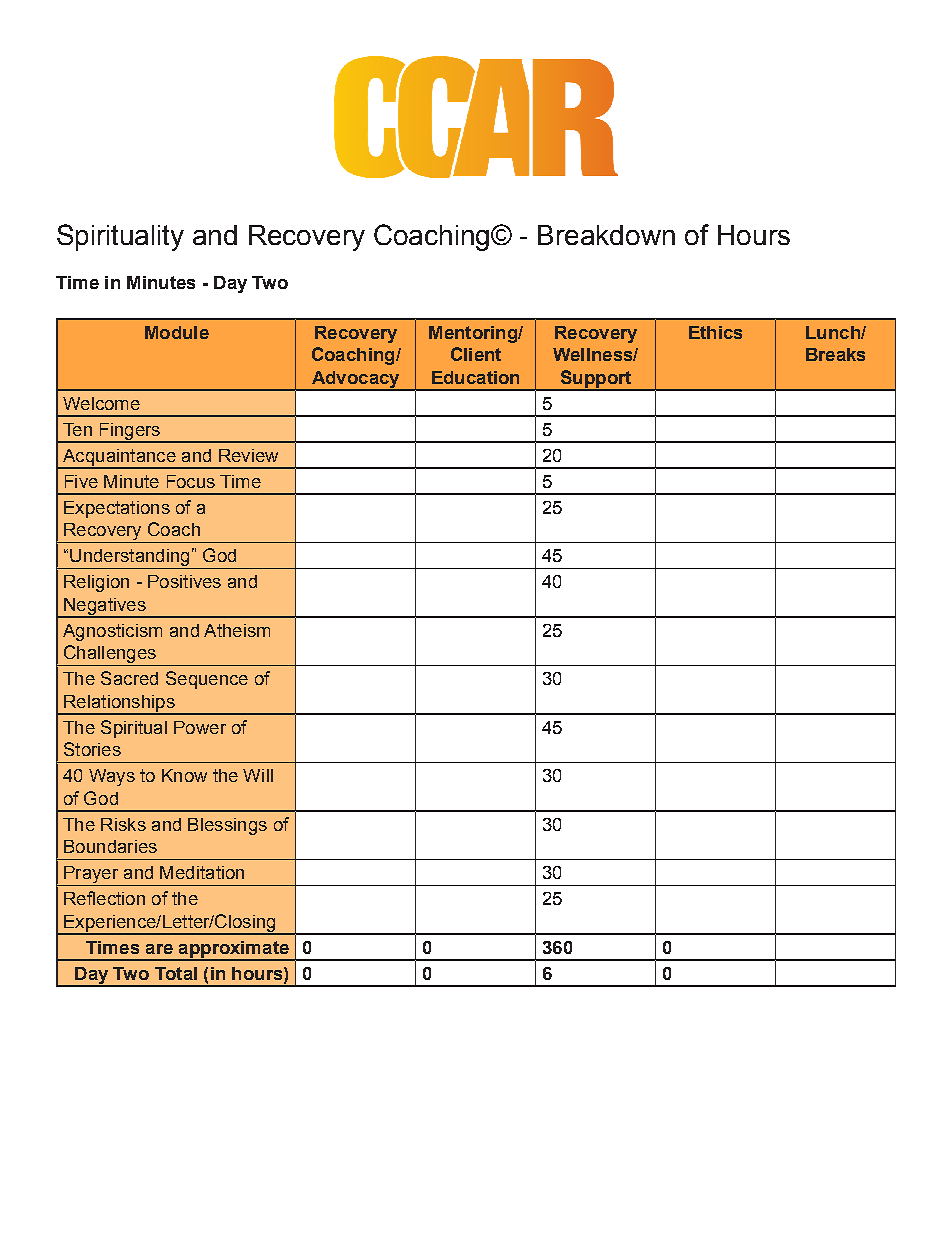  What do you see at coordinates (475, 377) in the page?
I see `Education` at bounding box center [475, 377].
